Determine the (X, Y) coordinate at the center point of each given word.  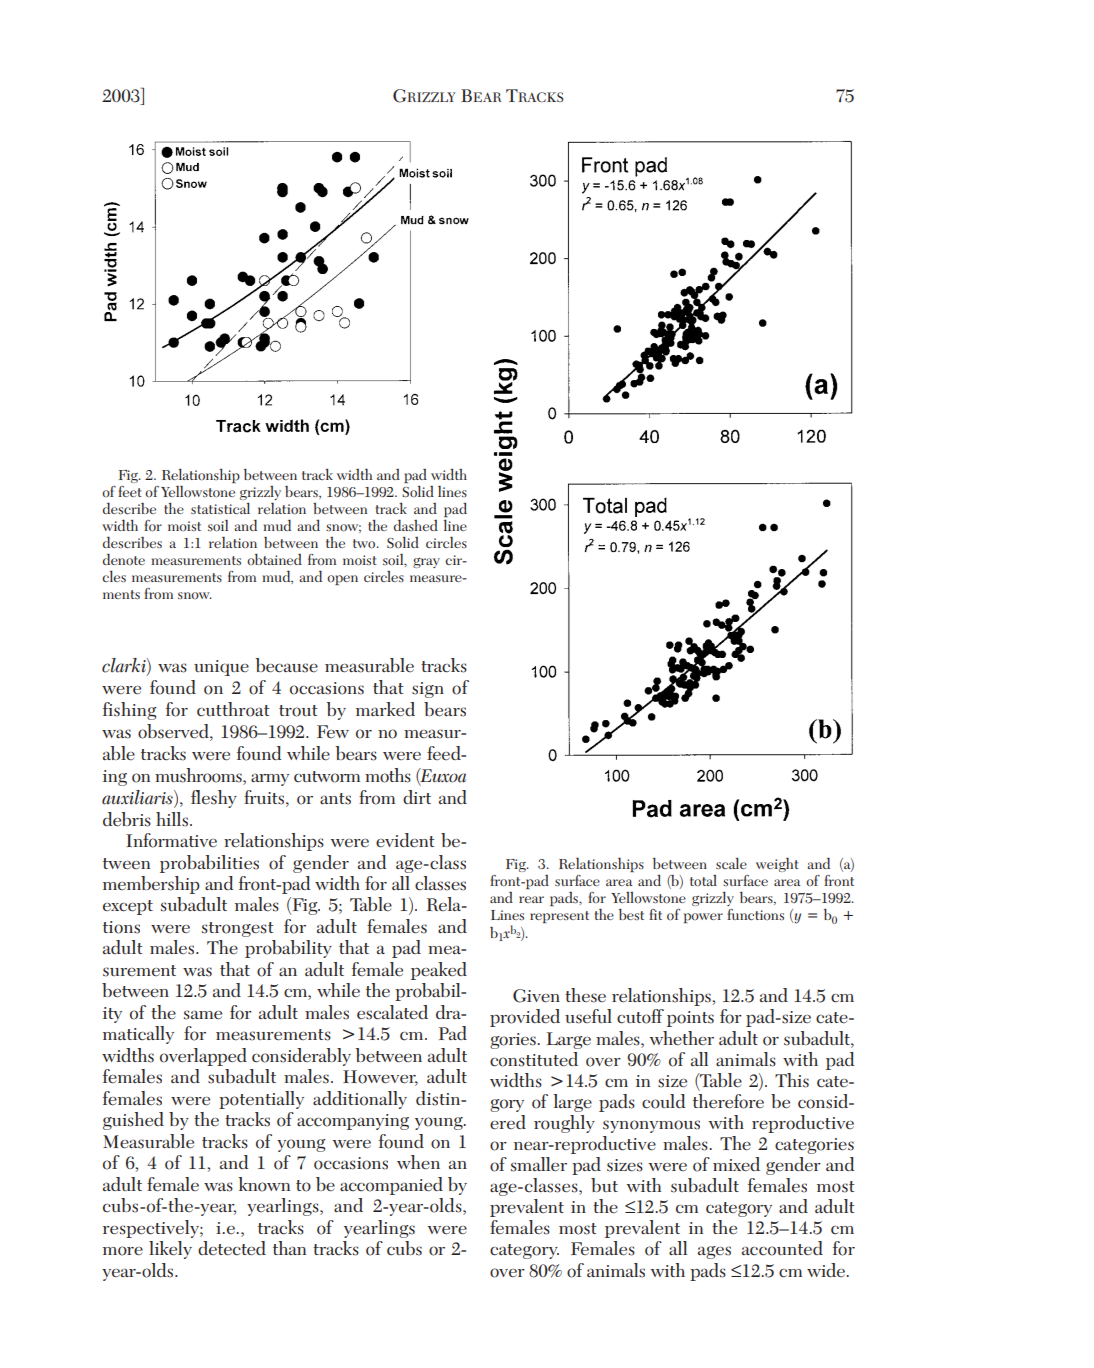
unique (221, 668)
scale (731, 863)
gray (426, 563)
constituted (534, 1059)
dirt (417, 797)
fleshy (214, 799)
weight (777, 864)
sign (428, 690)
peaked (439, 971)
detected (232, 1248)
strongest (238, 929)
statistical (220, 508)
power (703, 918)
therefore (728, 1101)
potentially (261, 1100)
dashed (416, 525)
